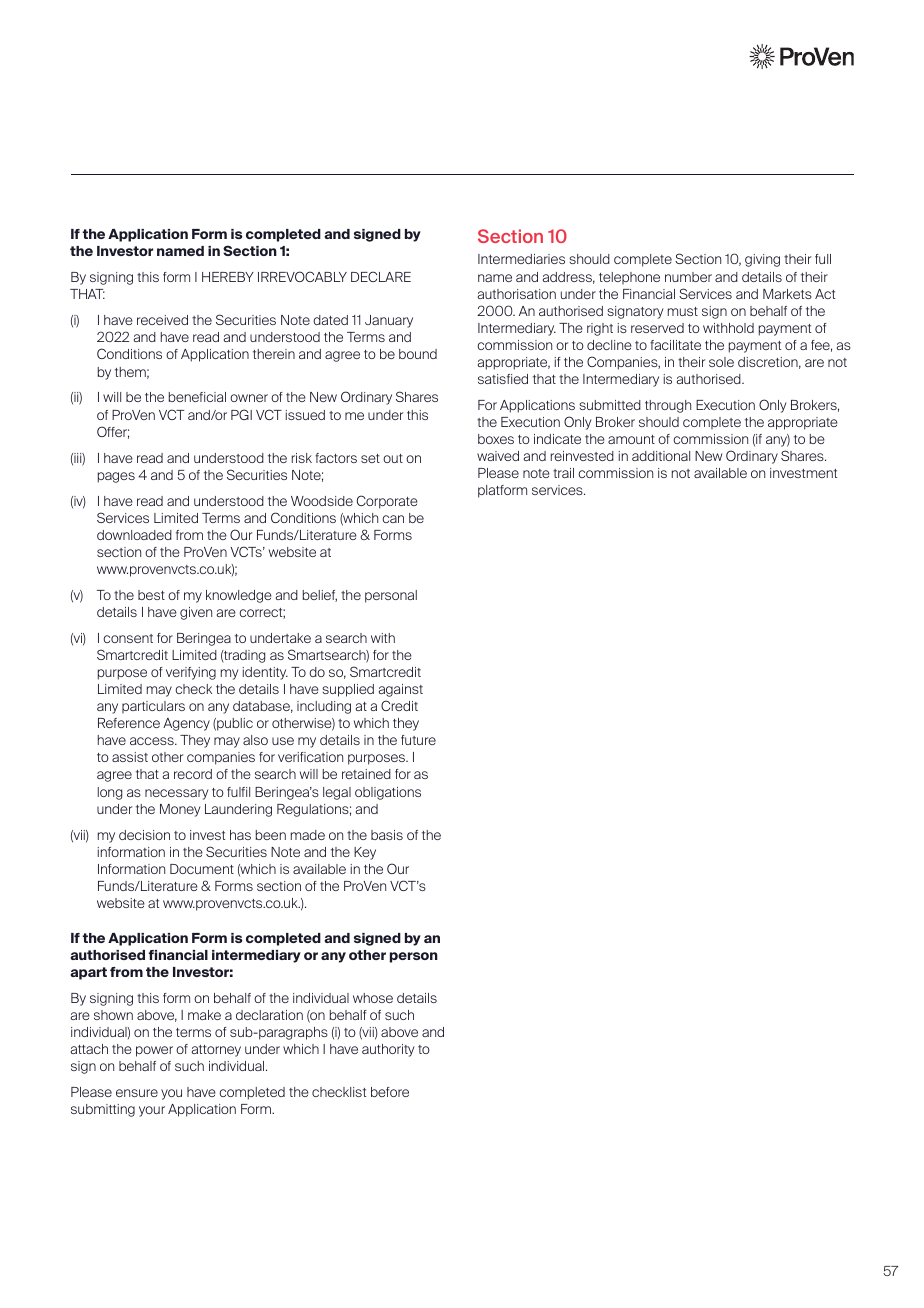 This screenshot has height=1308, width=924. I want to click on can, so click(393, 519).
